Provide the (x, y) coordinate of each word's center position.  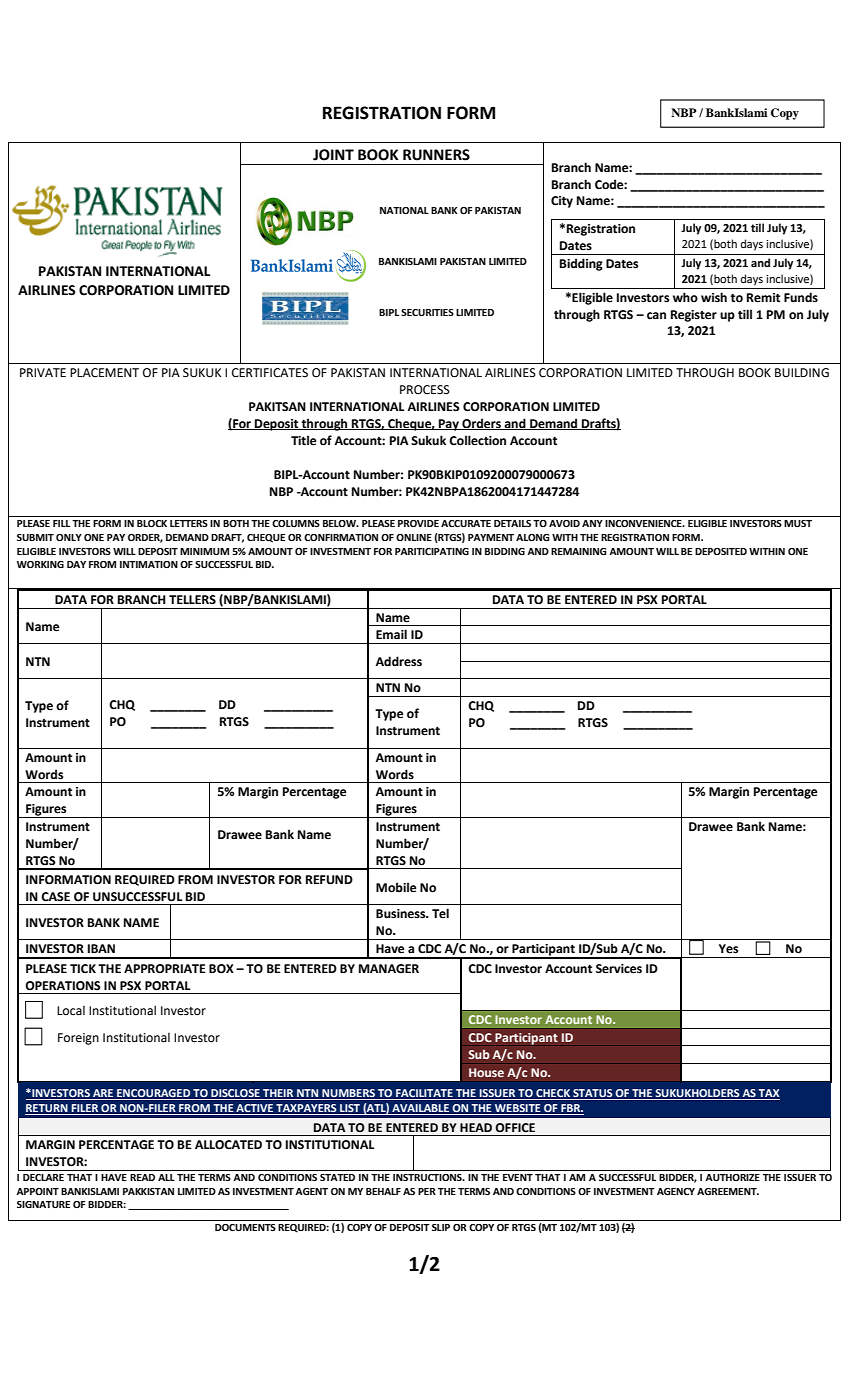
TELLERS (192, 600)
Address (398, 661)
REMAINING (579, 551)
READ (142, 1177)
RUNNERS (436, 155)
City (562, 202)
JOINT (333, 155)
